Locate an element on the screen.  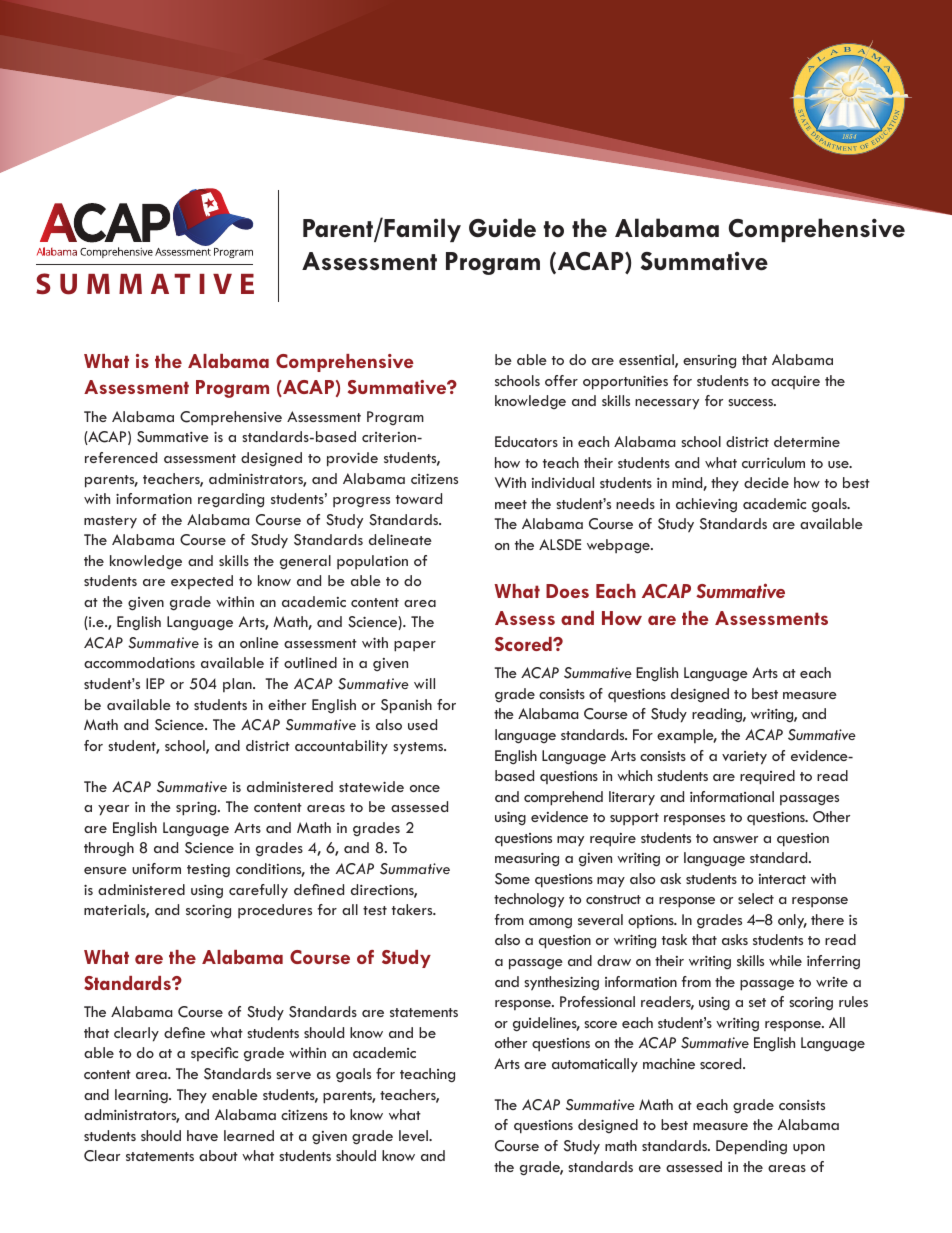
regarding is located at coordinates (231, 500).
